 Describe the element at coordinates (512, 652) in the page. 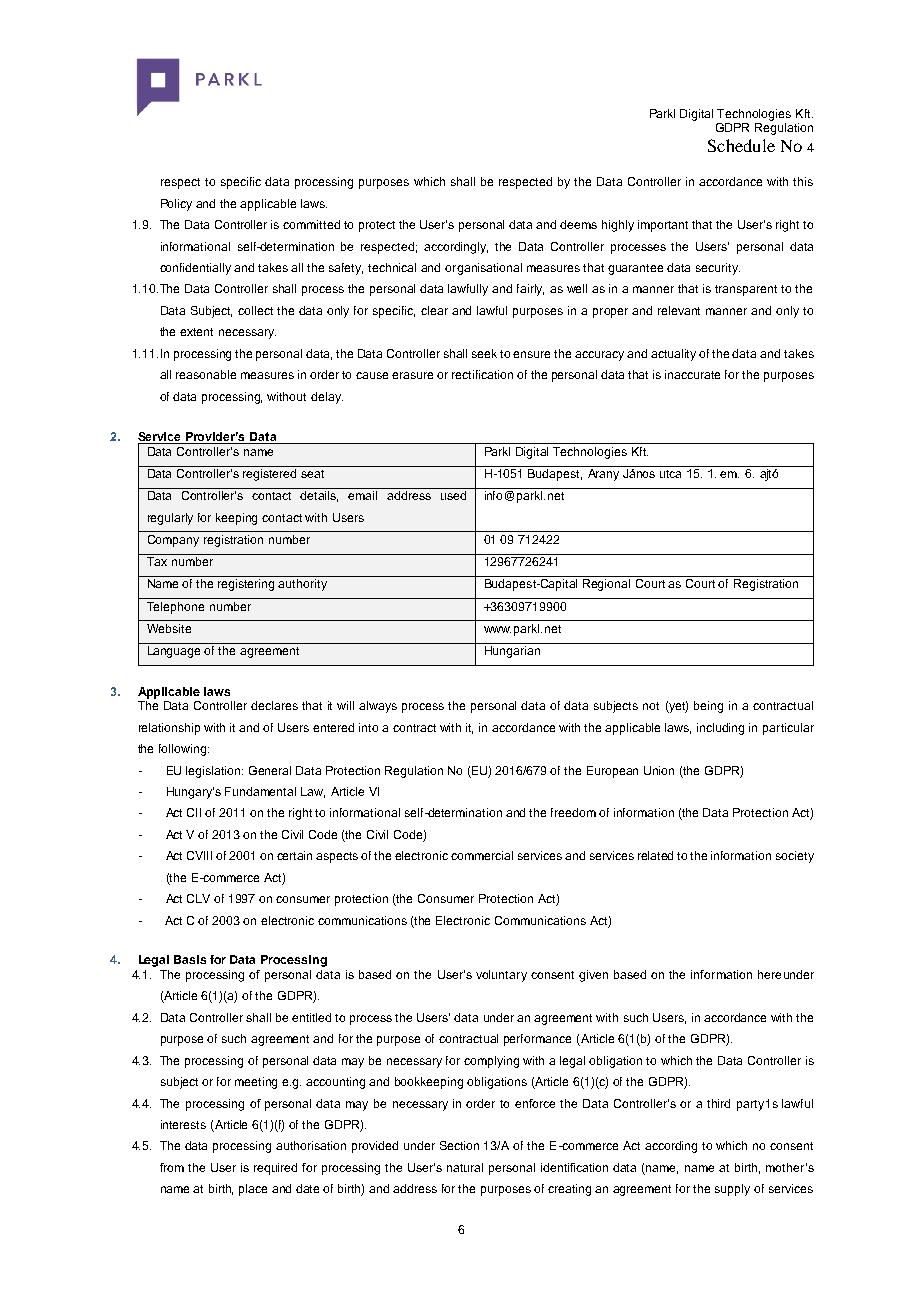

I see `Hungarian` at that location.
